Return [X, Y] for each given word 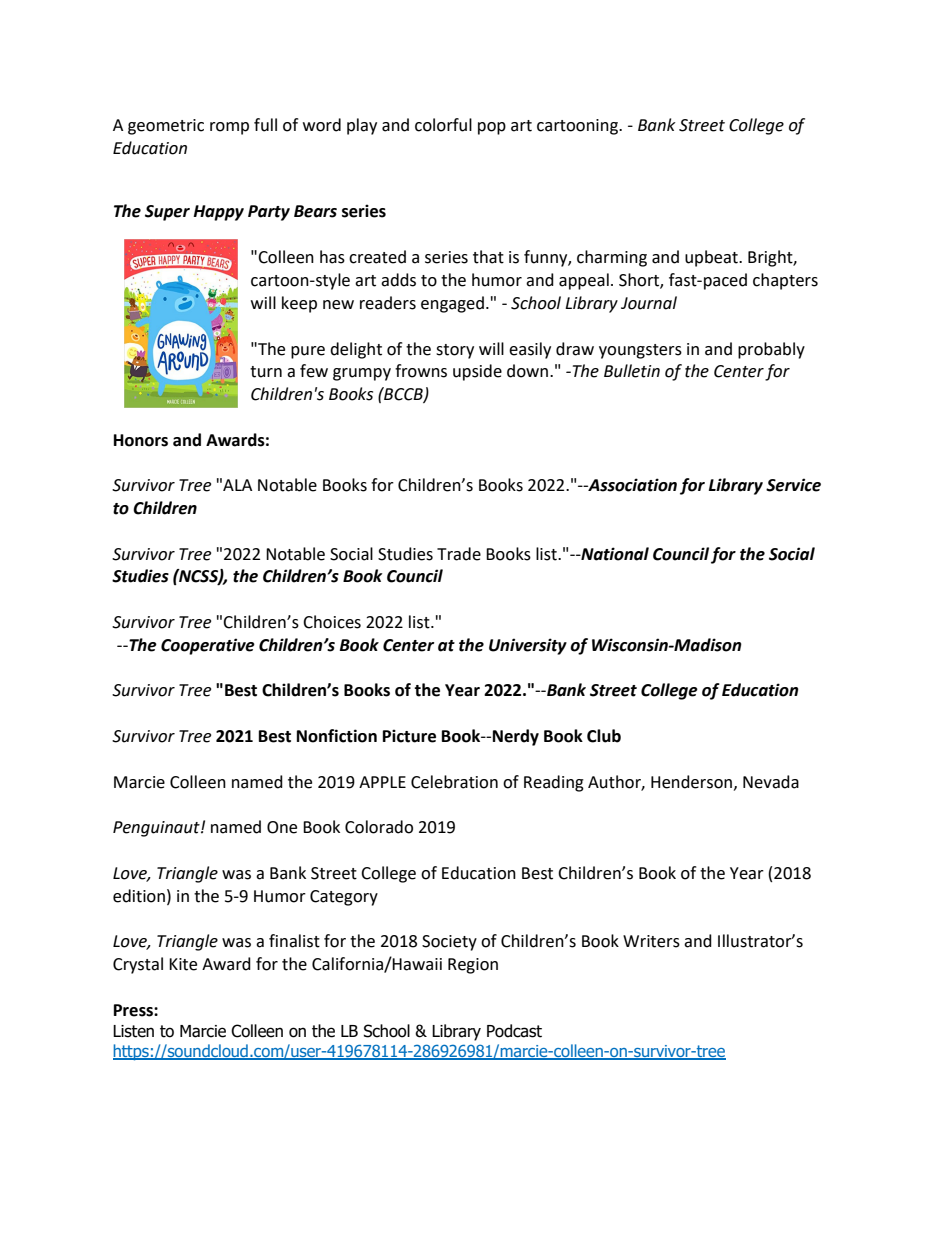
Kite [183, 964]
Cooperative [208, 646]
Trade [459, 554]
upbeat [712, 258]
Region [473, 966]
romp [229, 128]
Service [793, 485]
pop [492, 128]
